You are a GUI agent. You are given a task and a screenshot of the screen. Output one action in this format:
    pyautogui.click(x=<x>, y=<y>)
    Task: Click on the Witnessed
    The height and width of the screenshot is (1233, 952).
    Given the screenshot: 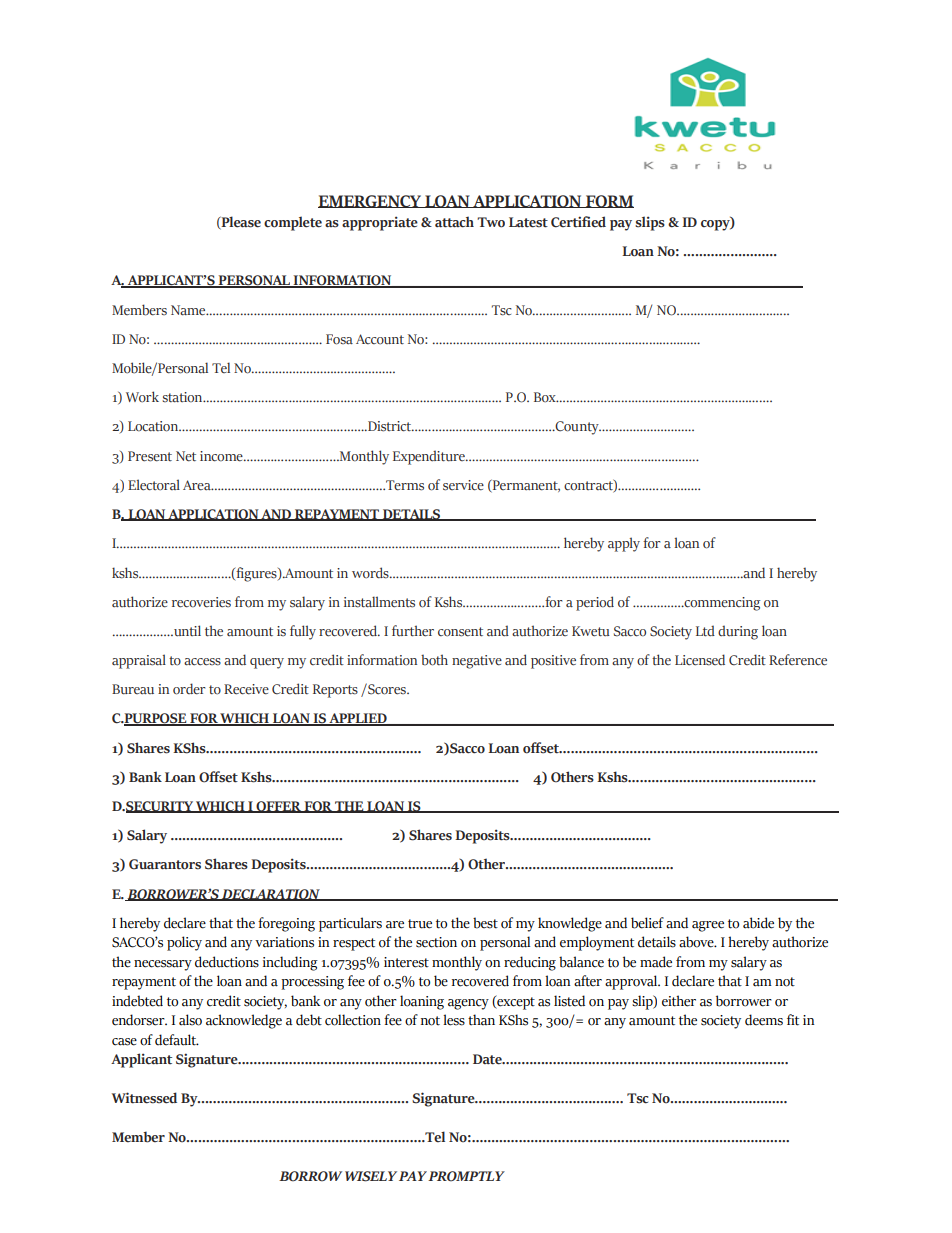 What is the action you would take?
    pyautogui.click(x=144, y=1098)
